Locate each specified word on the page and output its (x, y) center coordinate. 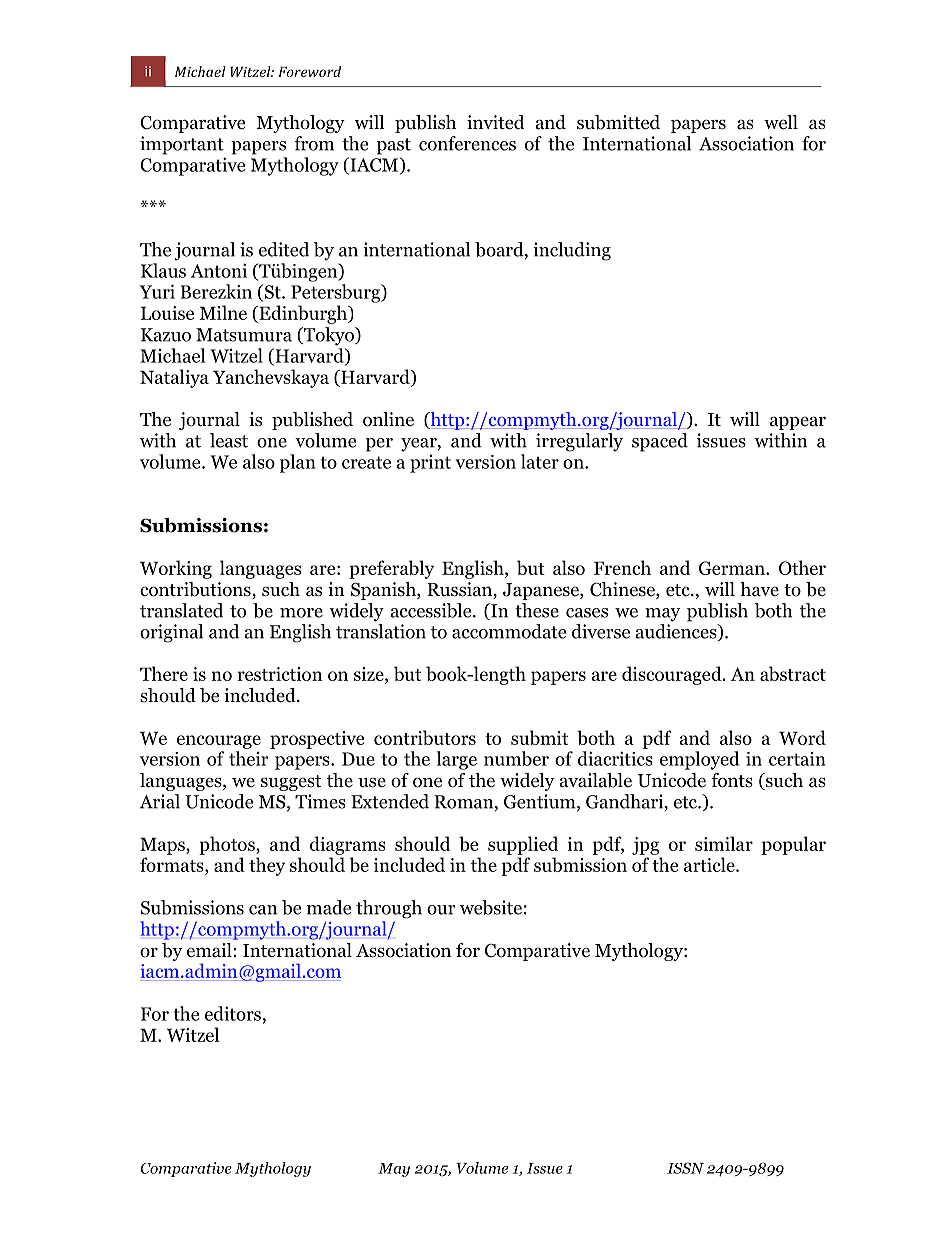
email (210, 950)
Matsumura (244, 335)
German (733, 568)
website (491, 907)
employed (699, 760)
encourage (219, 742)
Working (176, 569)
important (182, 145)
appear (798, 423)
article (710, 864)
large (456, 760)
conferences (467, 143)
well (781, 122)
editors (233, 1013)
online (388, 419)
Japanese (542, 591)
